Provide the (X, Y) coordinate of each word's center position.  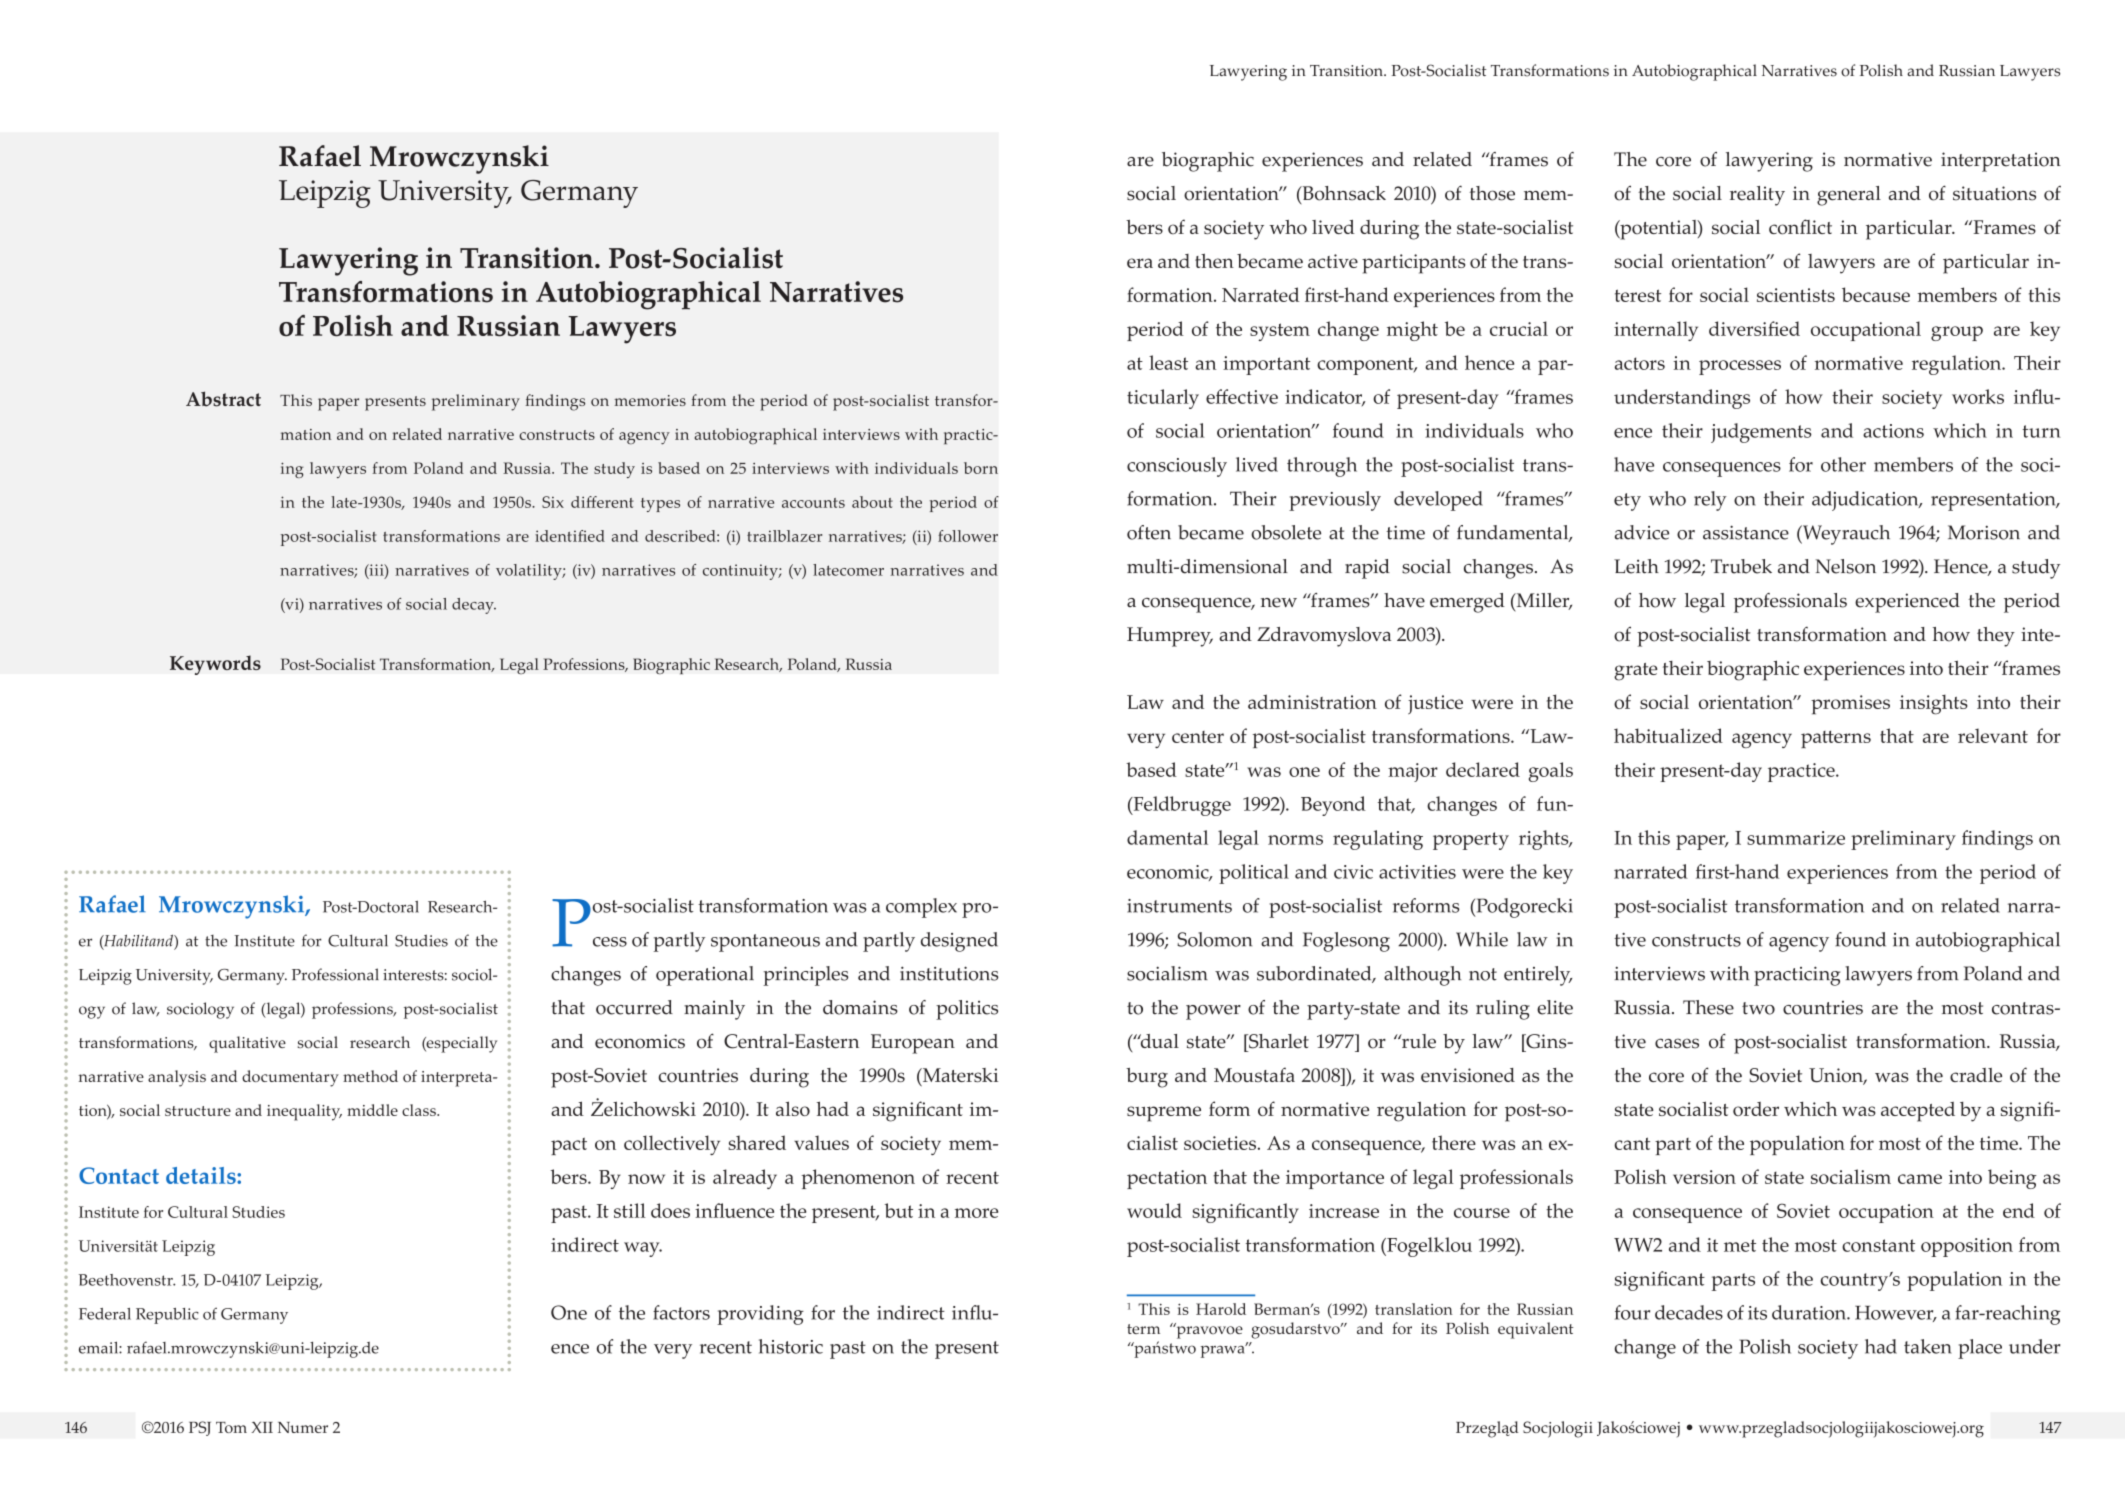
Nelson (1846, 566)
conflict (1800, 227)
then (1214, 260)
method (370, 1076)
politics (967, 1010)
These (1708, 1007)
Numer (303, 1427)
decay (474, 606)
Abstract (223, 399)
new (1279, 603)
